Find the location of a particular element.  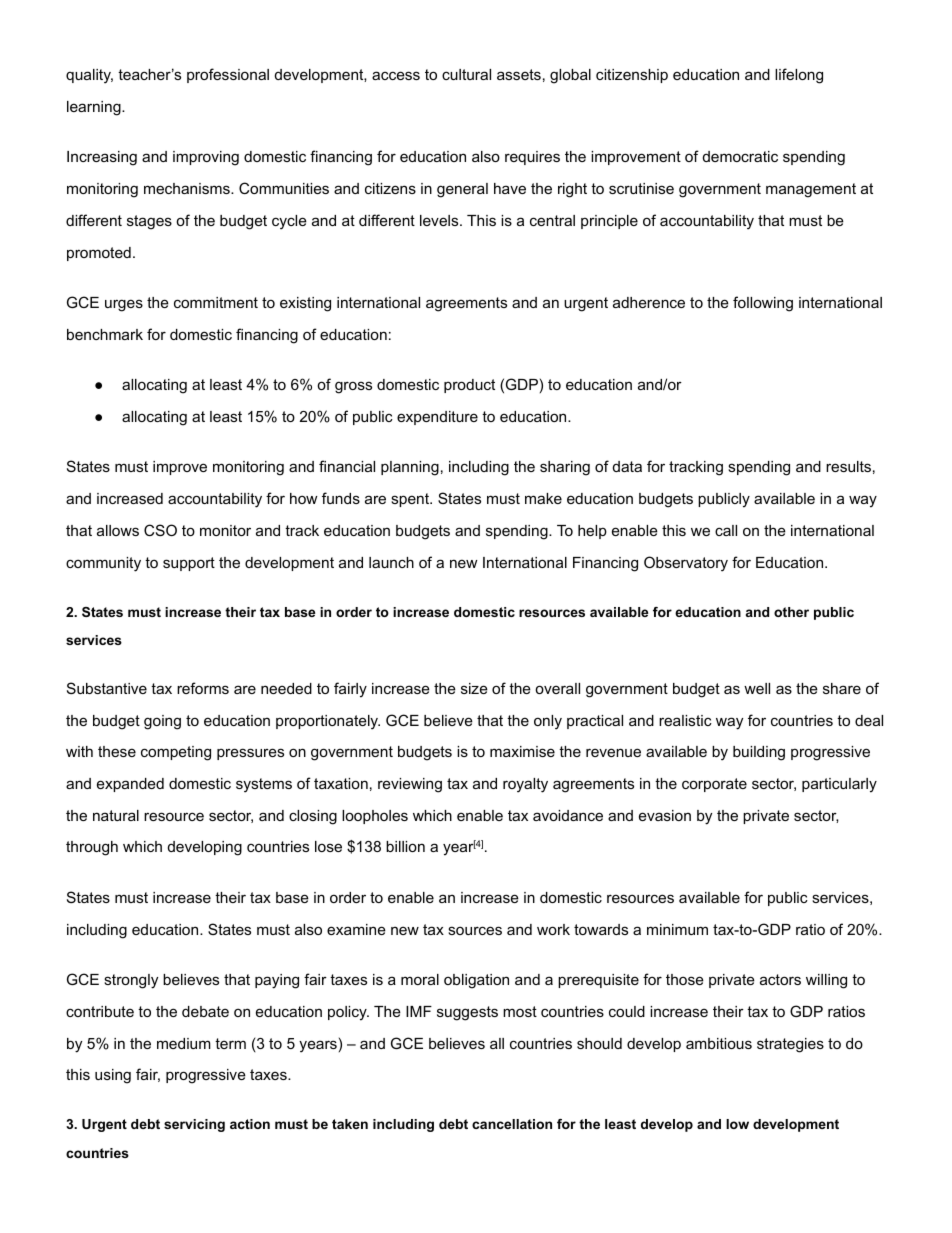

cancellation is located at coordinates (512, 1124).
